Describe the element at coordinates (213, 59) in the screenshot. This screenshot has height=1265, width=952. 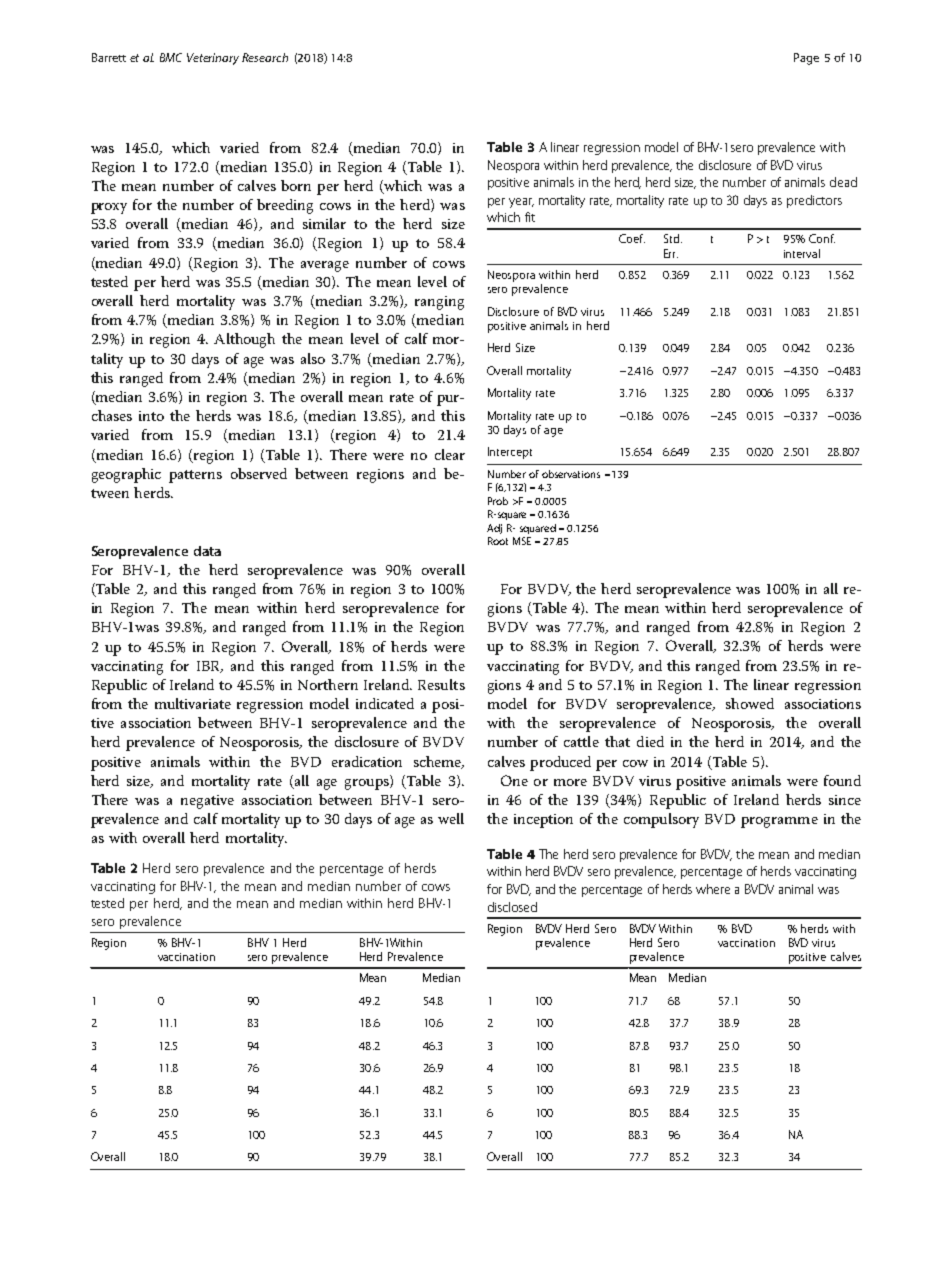
I see `Veterinary` at that location.
